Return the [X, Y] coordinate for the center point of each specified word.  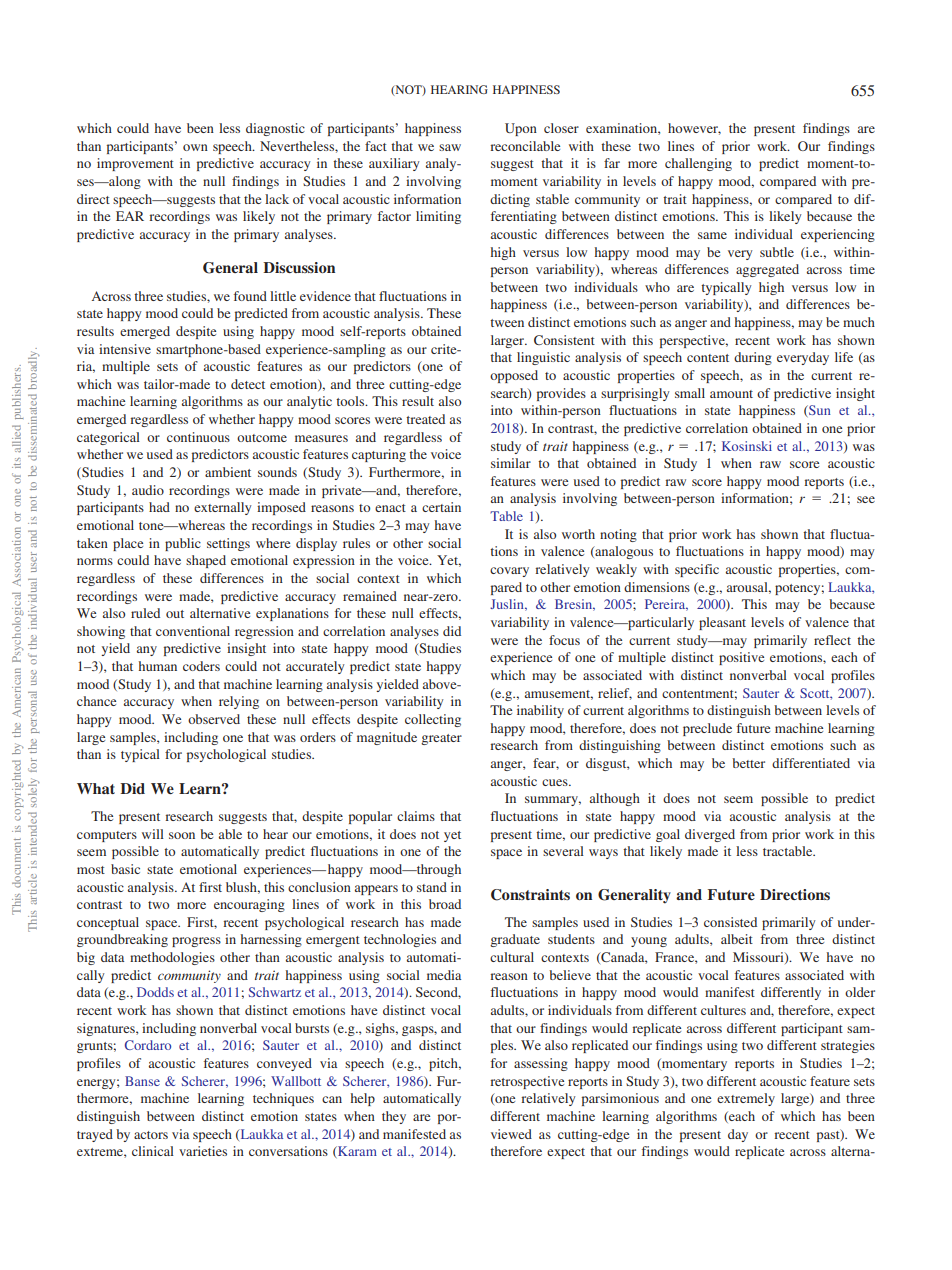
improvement [135, 164]
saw [450, 147]
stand [432, 887]
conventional [193, 631]
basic [125, 869]
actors [151, 1135]
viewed [511, 1134]
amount [731, 394]
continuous [198, 437]
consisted [730, 922]
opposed [514, 376]
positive [741, 658]
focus [564, 640]
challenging [698, 164]
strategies [848, 1046]
